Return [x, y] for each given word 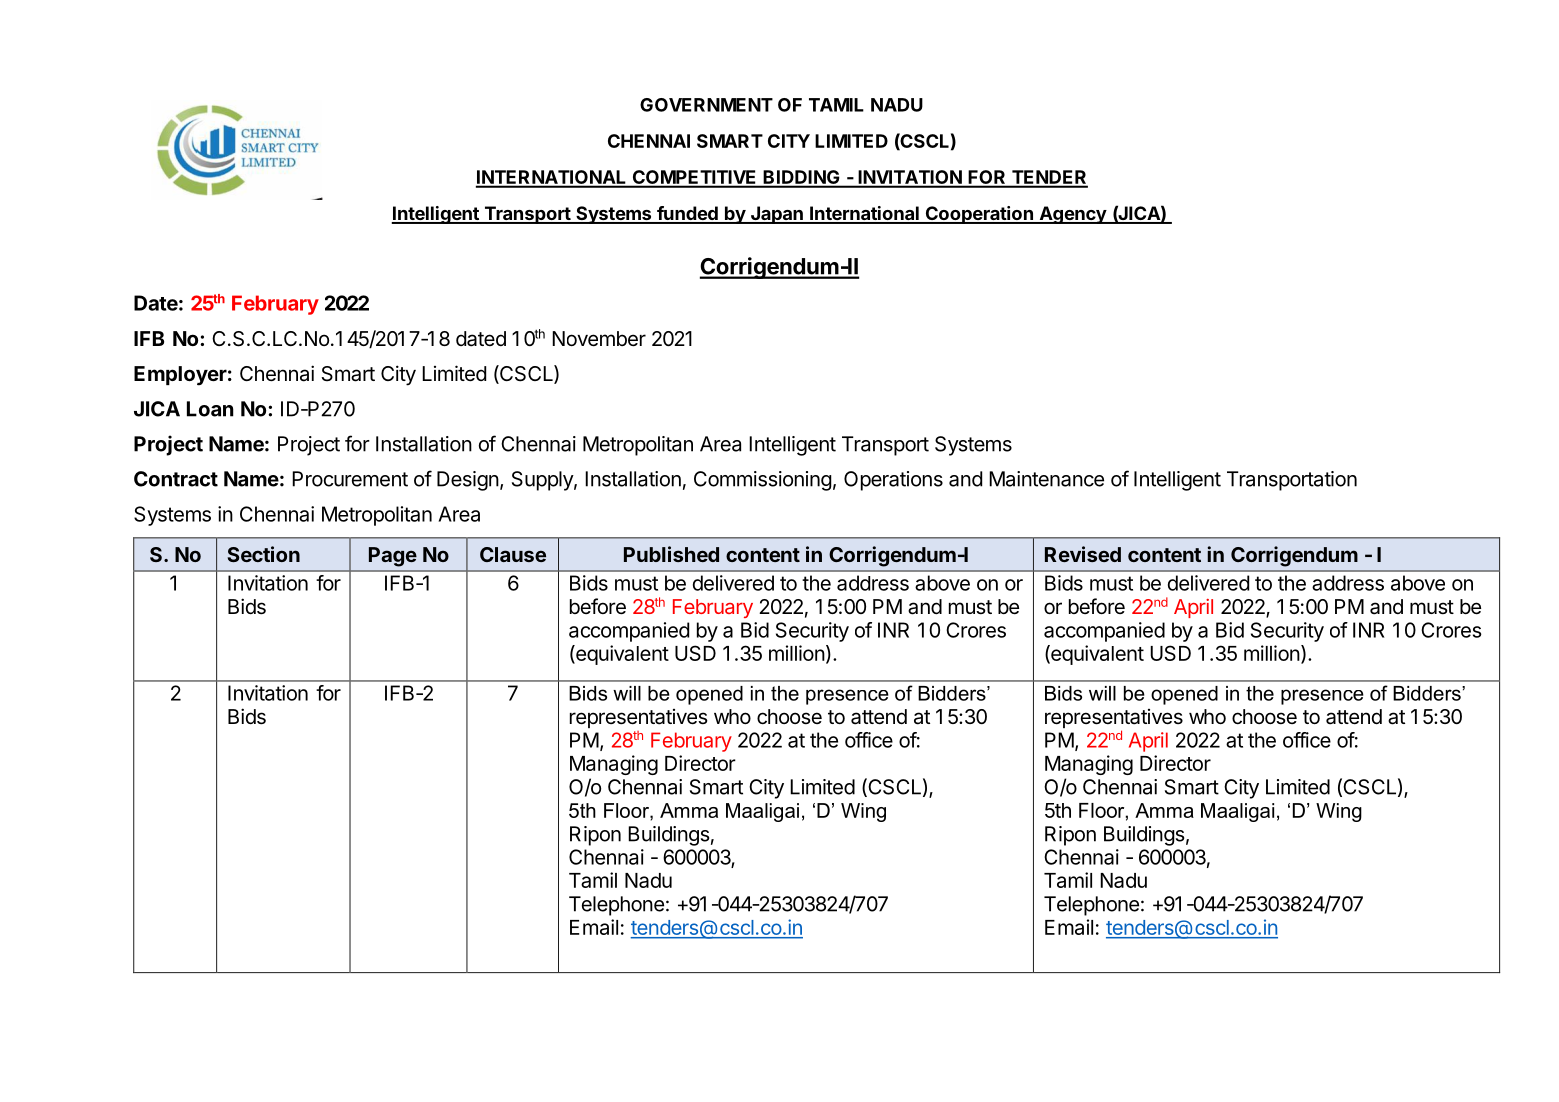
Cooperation [979, 215]
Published [671, 554]
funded [687, 214]
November [599, 339]
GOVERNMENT [706, 105]
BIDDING [801, 178]
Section [264, 554]
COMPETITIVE [694, 178]
